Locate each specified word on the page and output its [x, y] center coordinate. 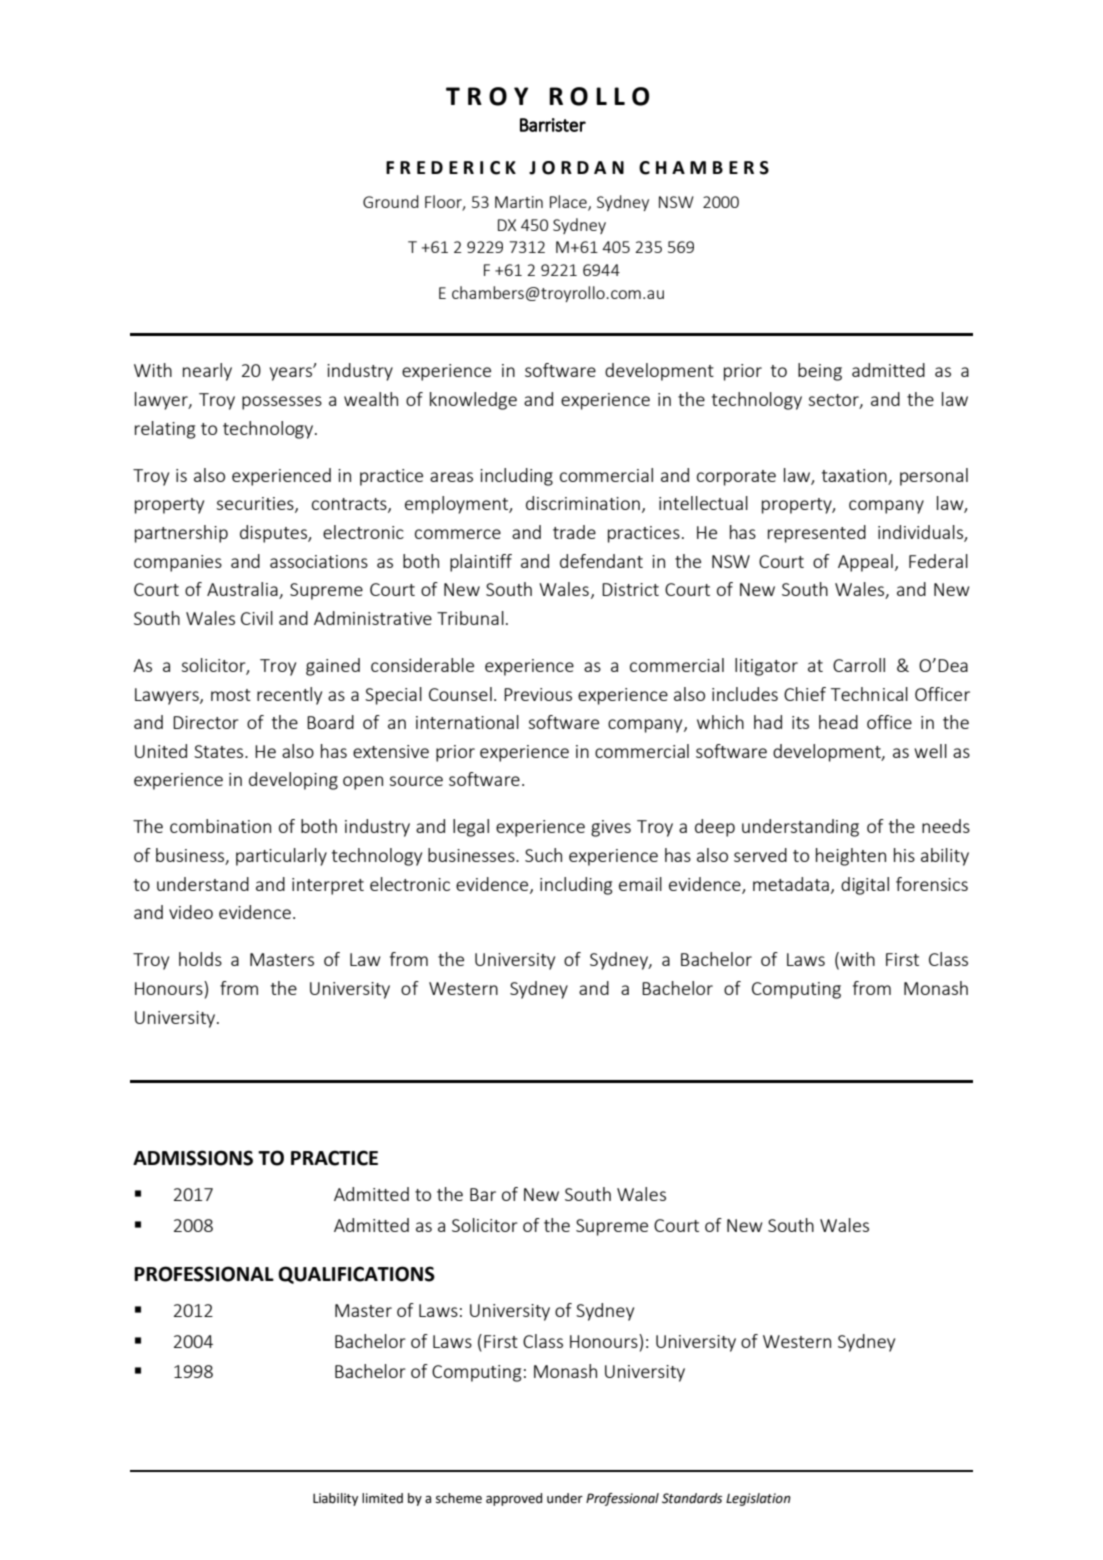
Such [543, 855]
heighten [851, 857]
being [820, 372]
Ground [391, 201]
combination [220, 826]
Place [569, 203]
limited [382, 1498]
